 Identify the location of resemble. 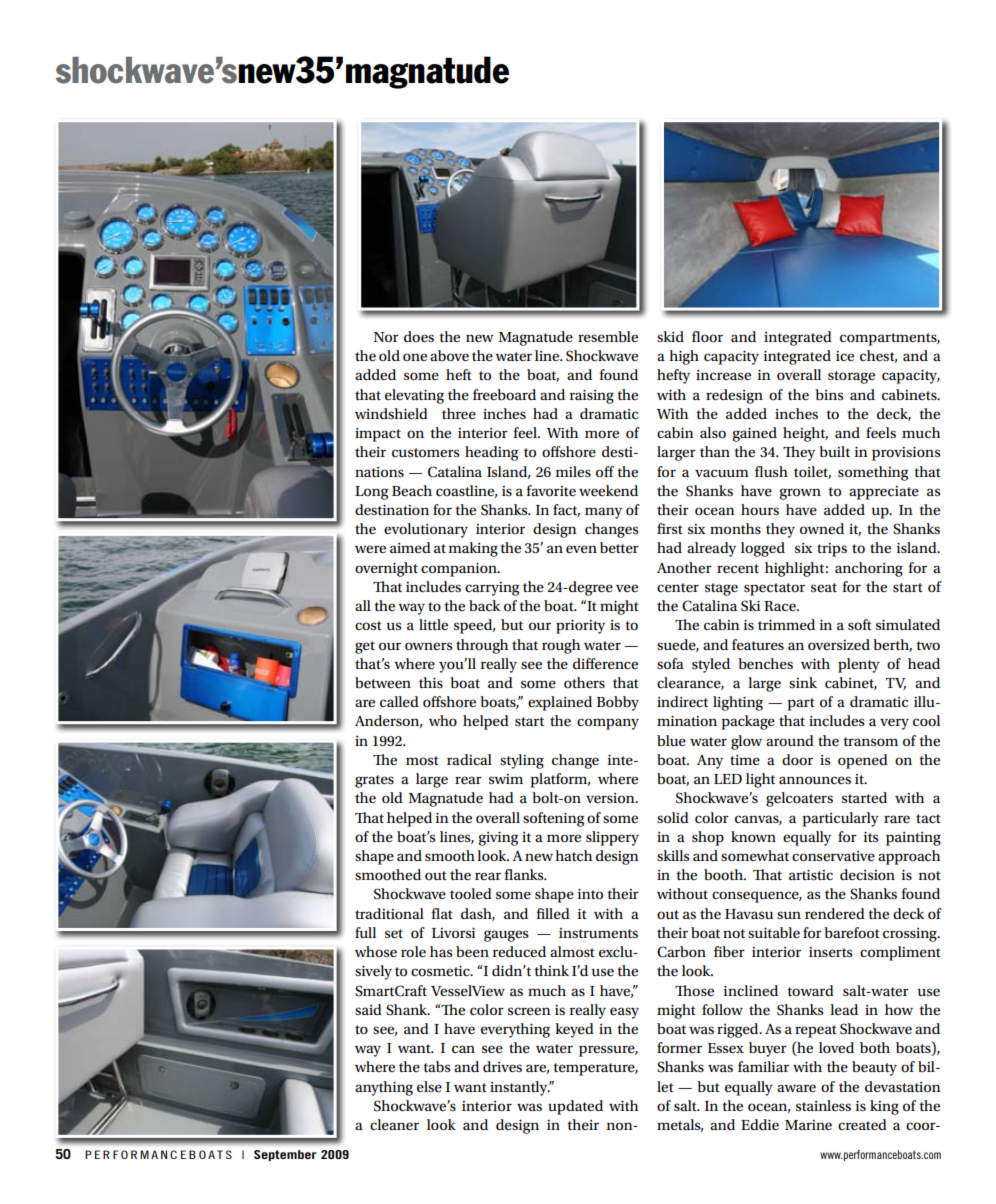
(608, 336).
